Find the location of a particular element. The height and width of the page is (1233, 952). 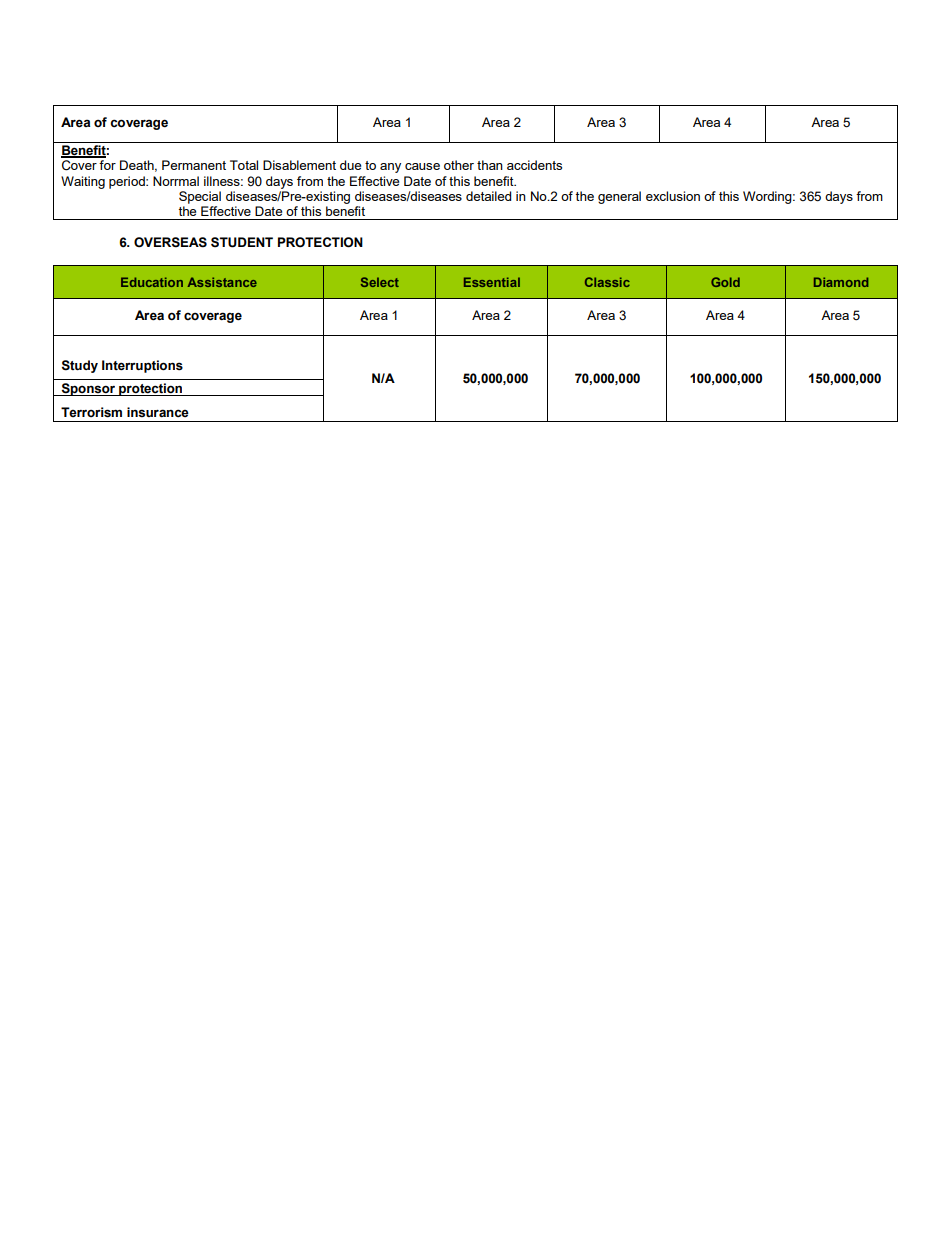

Education is located at coordinates (152, 282).
